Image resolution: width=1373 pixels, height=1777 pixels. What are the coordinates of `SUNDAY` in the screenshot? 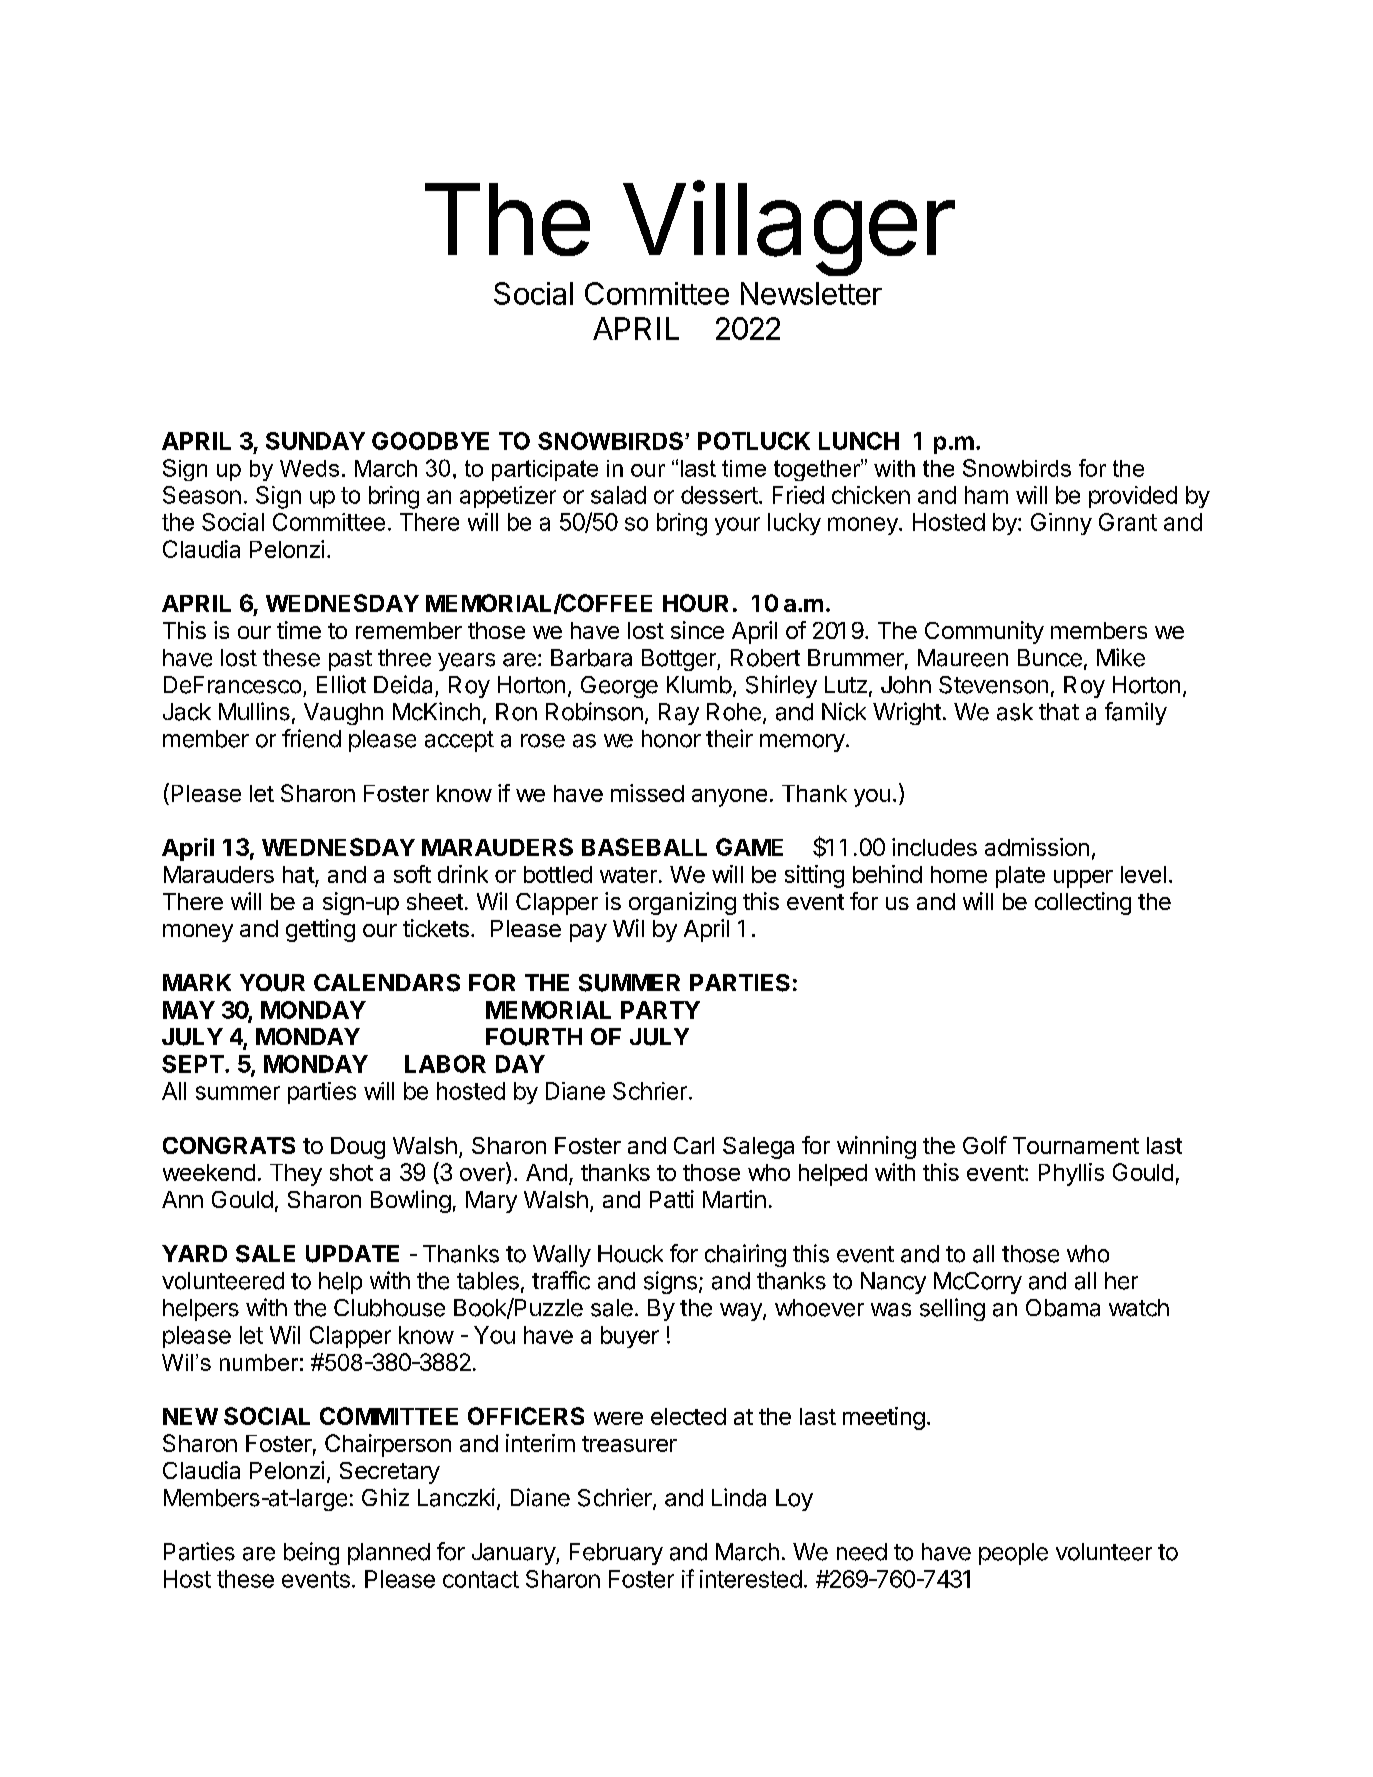 It's located at (315, 441).
